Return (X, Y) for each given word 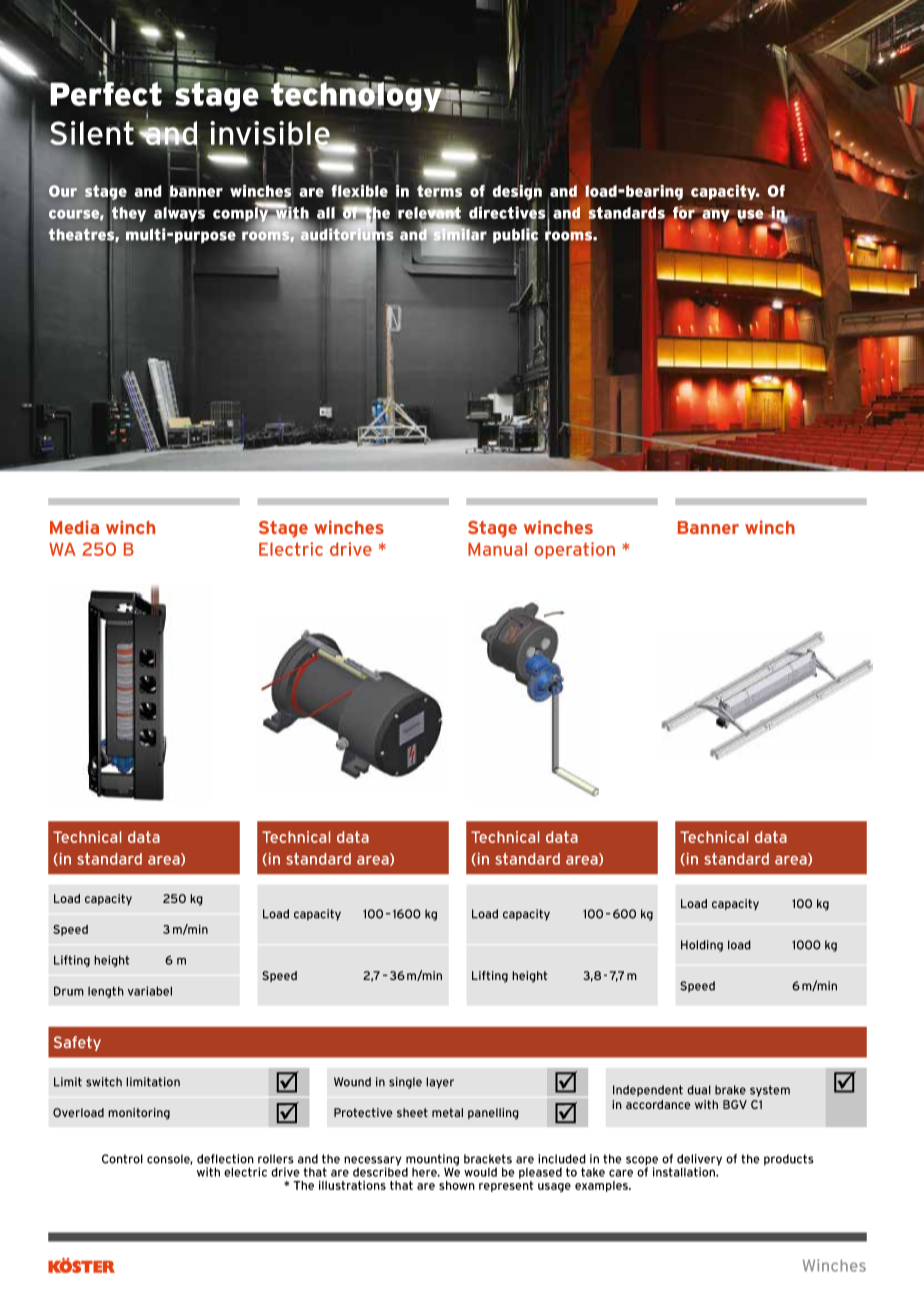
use (750, 215)
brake (730, 1090)
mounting (432, 1161)
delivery (699, 1161)
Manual (497, 549)
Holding (702, 946)
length (106, 992)
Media (74, 527)
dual (699, 1090)
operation (574, 550)
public (515, 236)
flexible (360, 191)
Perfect (106, 92)
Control (122, 1159)
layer (440, 1083)
